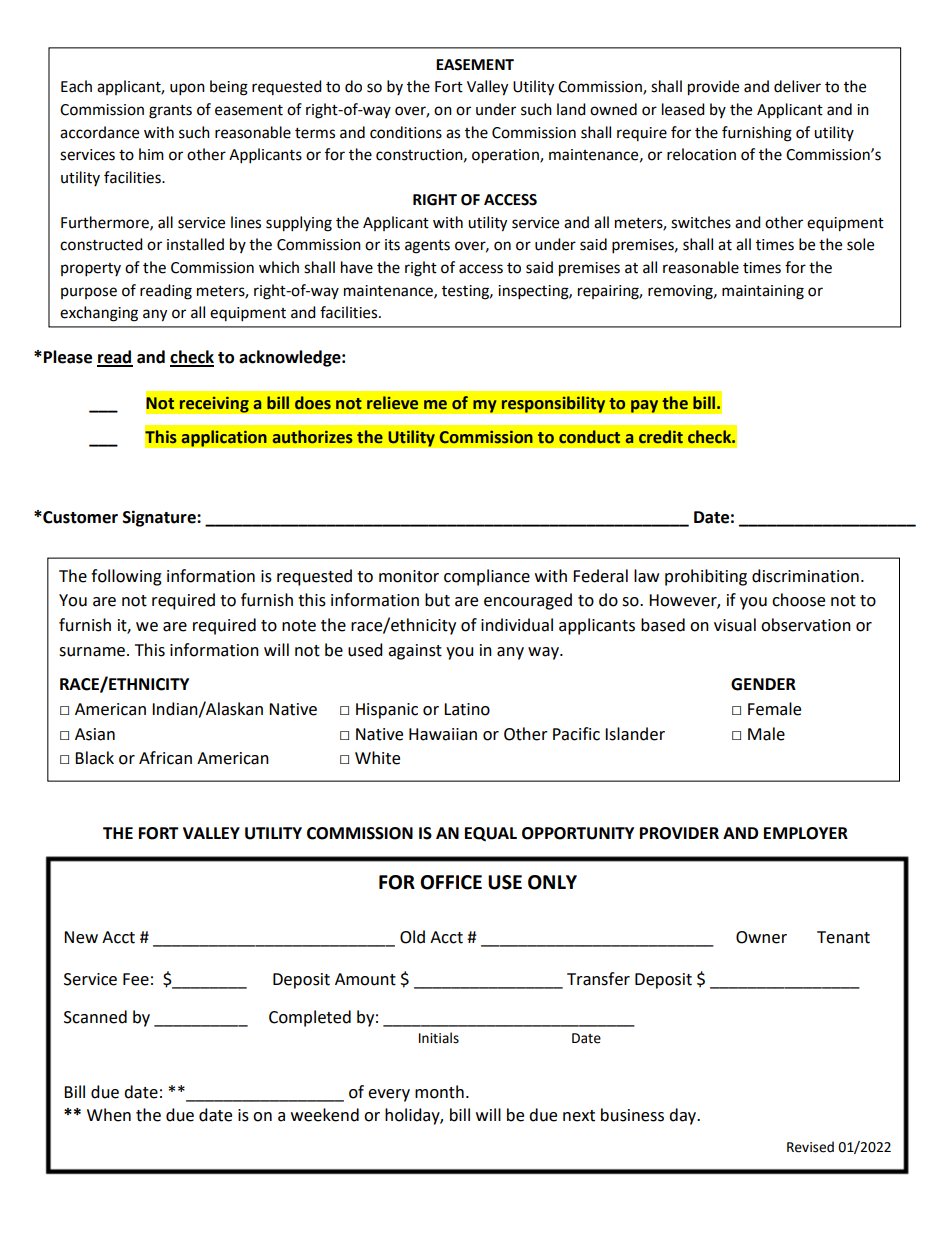  I want to click on deliver, so click(797, 86).
